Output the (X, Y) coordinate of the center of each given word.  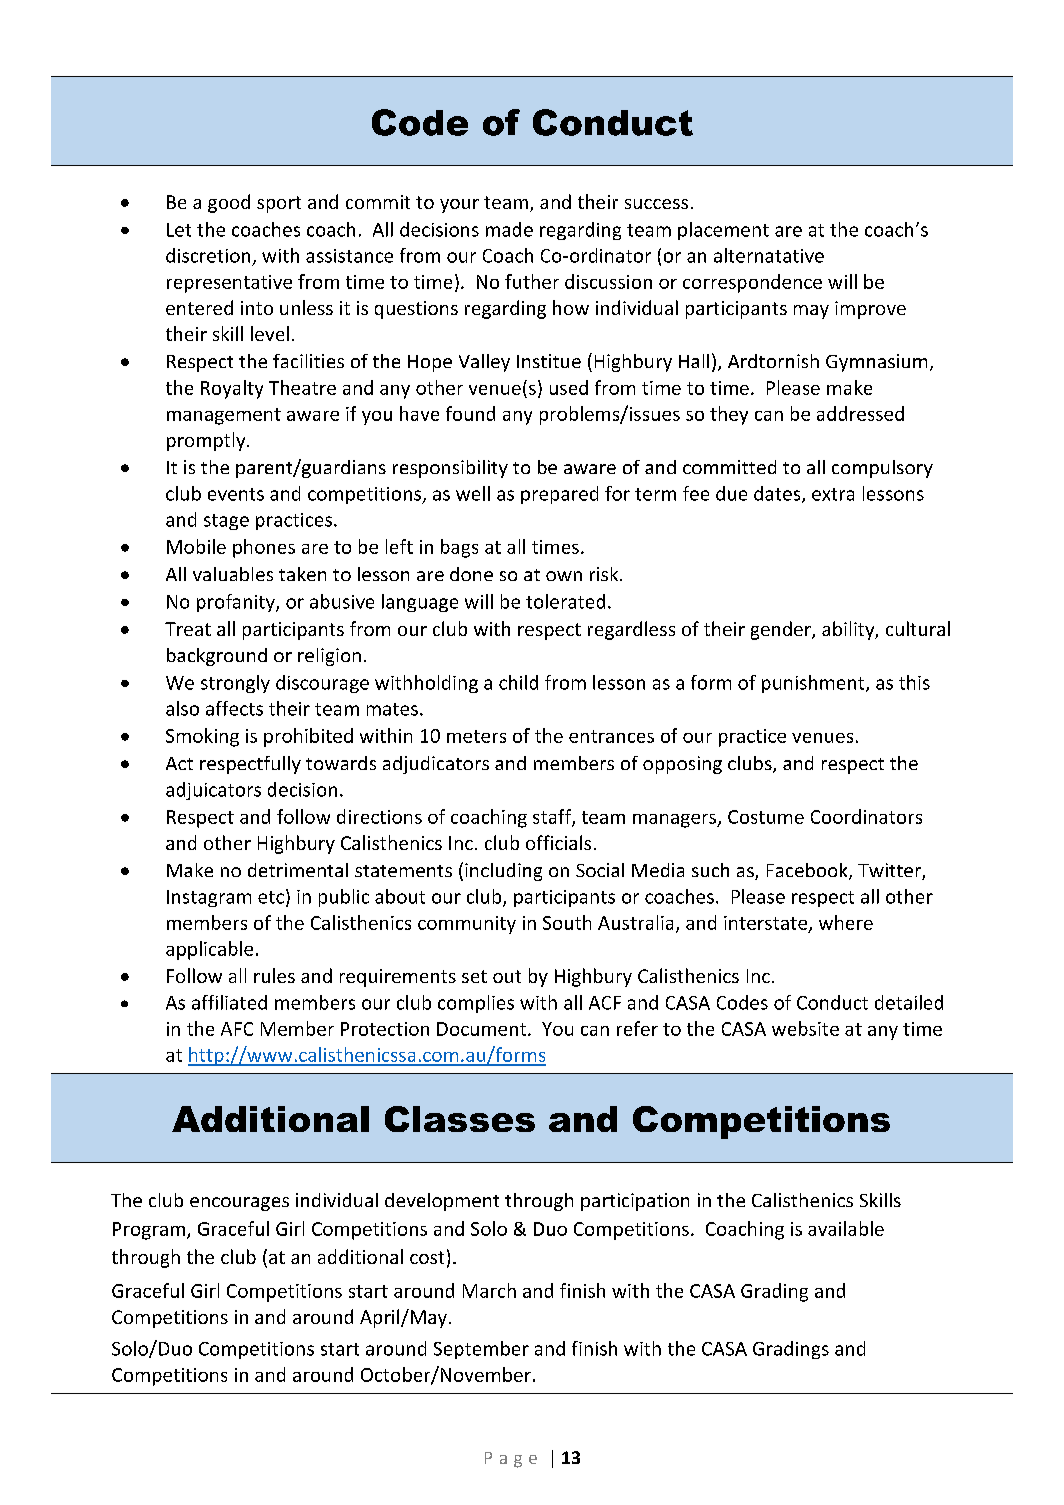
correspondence (752, 283)
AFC (237, 1029)
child (518, 682)
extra (833, 494)
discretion (208, 255)
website (805, 1028)
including (503, 872)
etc (271, 897)
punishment (814, 684)
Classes (460, 1119)
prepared (559, 495)
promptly (207, 441)
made (509, 229)
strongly (235, 684)
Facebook (808, 871)
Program (149, 1231)
